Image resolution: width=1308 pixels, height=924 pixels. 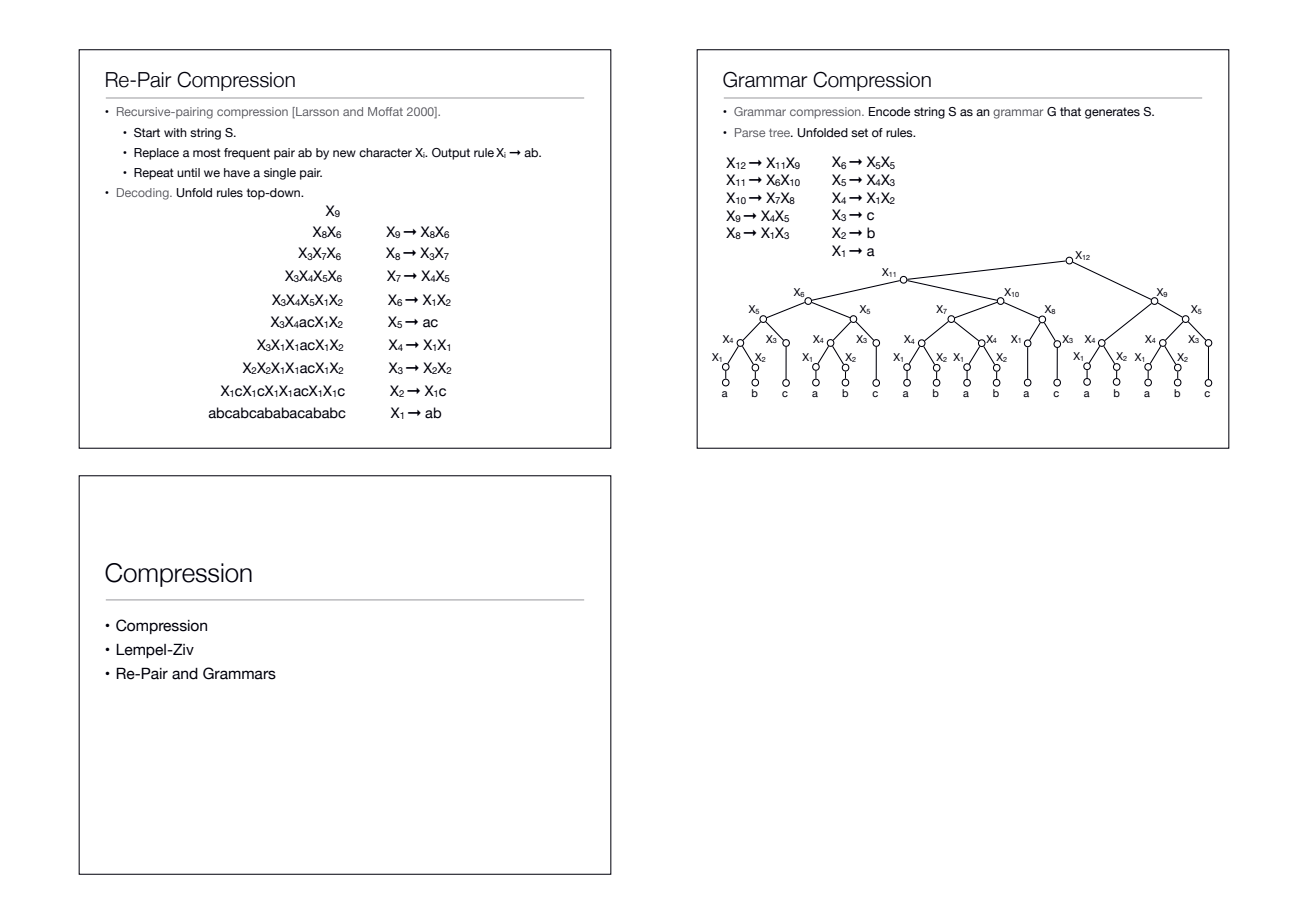 I want to click on have, so click(x=237, y=172).
